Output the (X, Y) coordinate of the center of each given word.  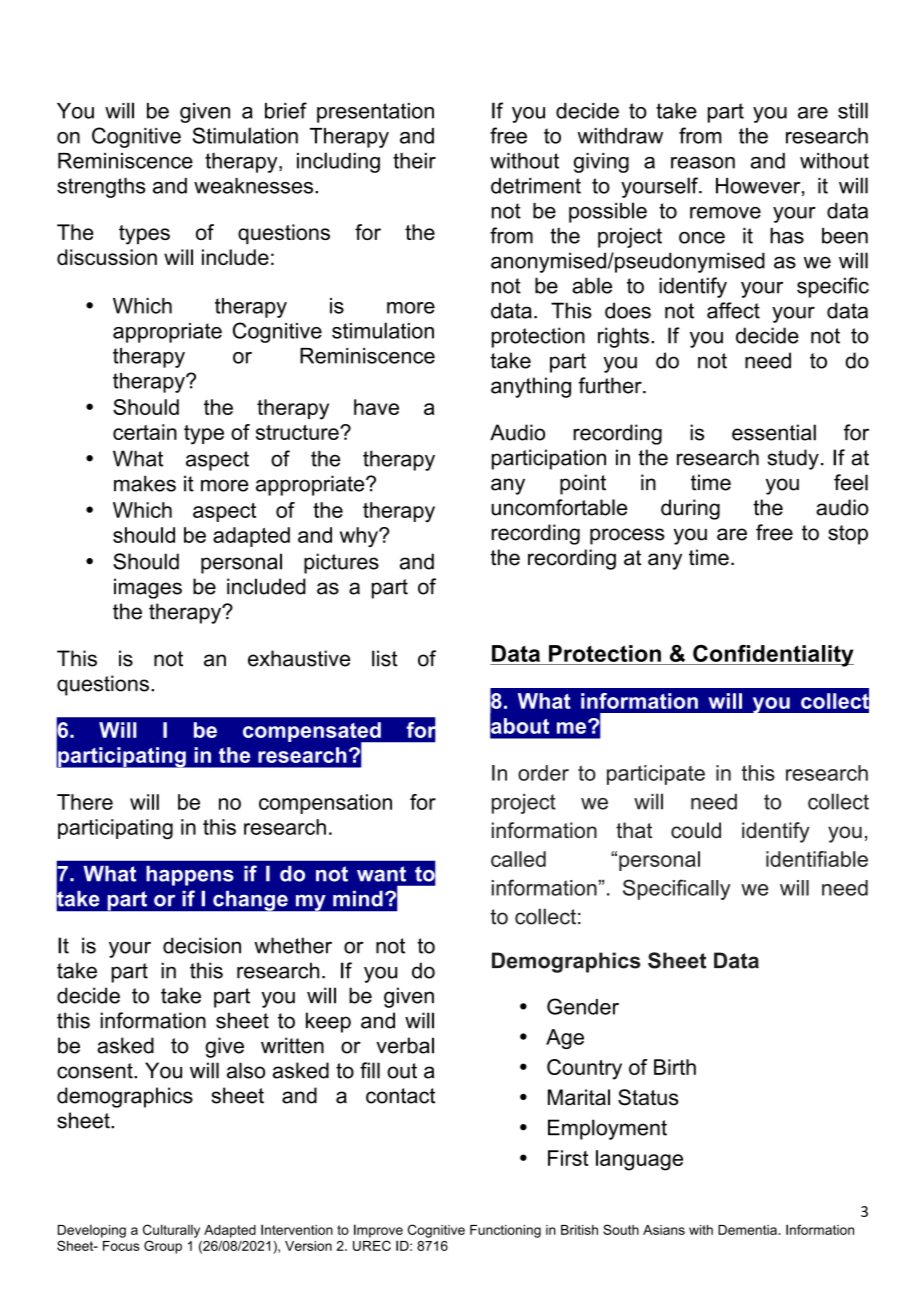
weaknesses (253, 186)
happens (190, 876)
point (583, 484)
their (414, 161)
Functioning (505, 1231)
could (696, 830)
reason (703, 163)
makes (145, 483)
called (518, 859)
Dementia (747, 1230)
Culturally (171, 1231)
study (793, 459)
